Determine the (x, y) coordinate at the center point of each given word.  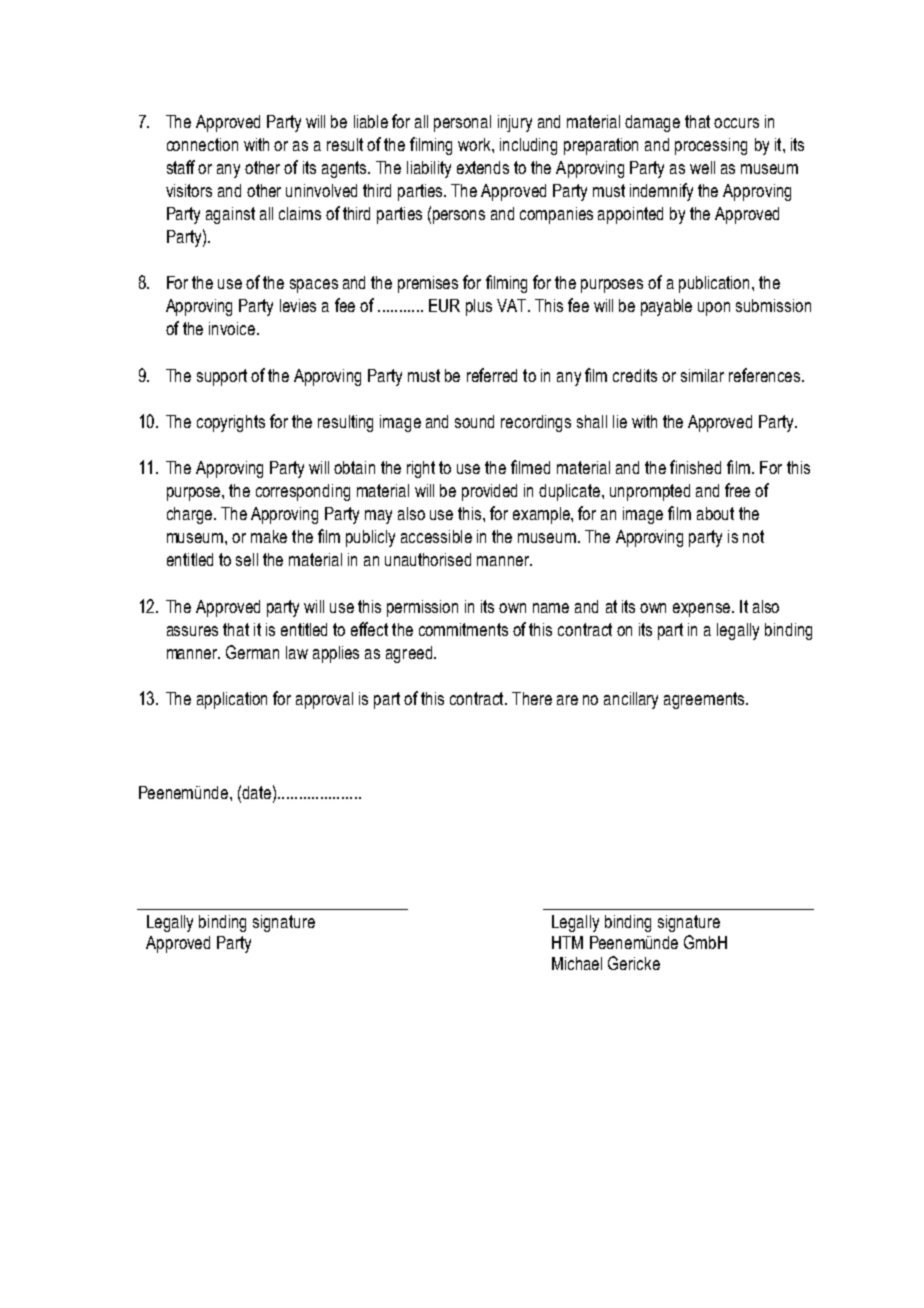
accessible (436, 536)
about (715, 513)
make (269, 536)
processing (711, 146)
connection (202, 144)
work (475, 144)
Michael (577, 963)
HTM (567, 942)
